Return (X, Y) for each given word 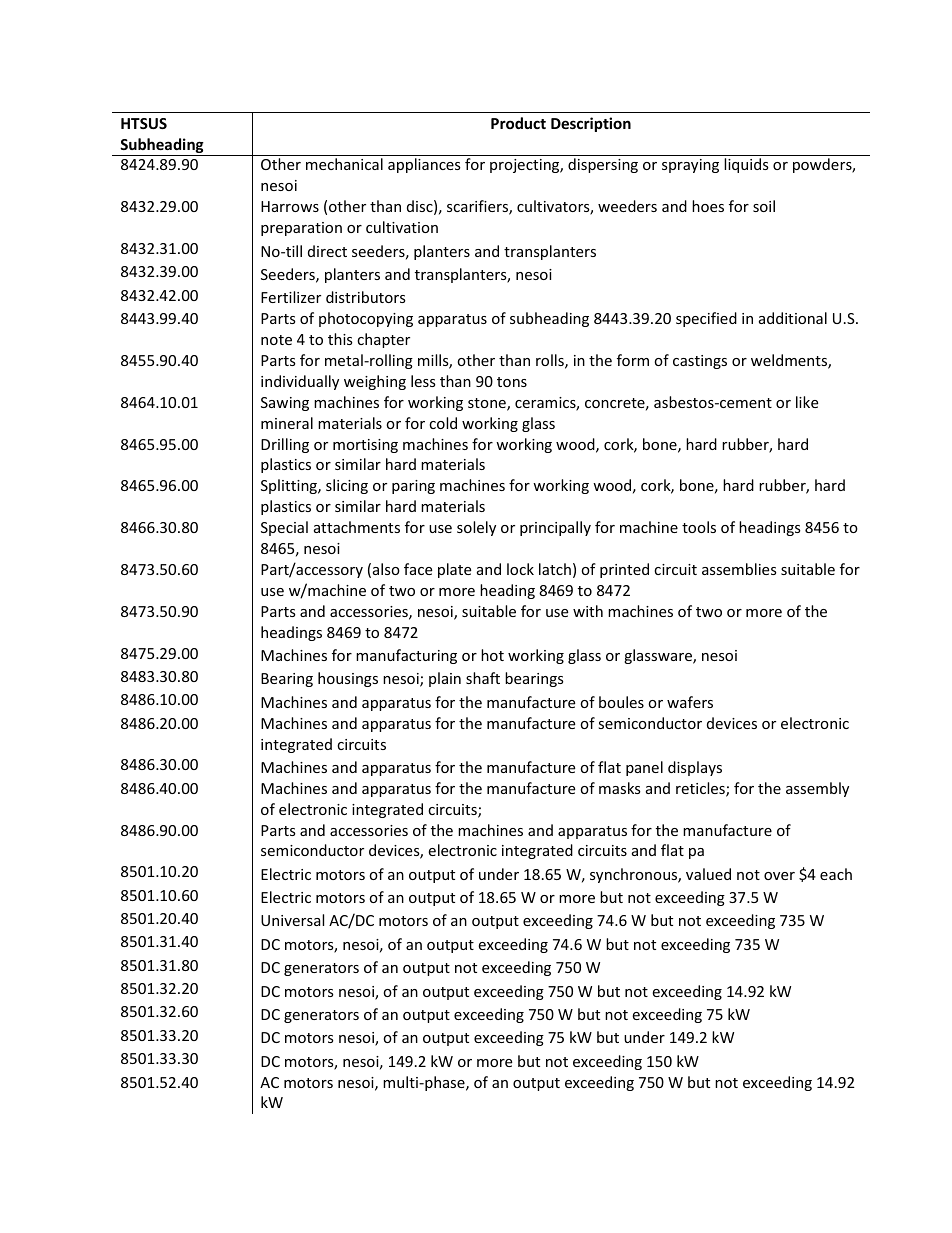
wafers (690, 702)
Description (591, 124)
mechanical (344, 164)
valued (708, 874)
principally (555, 528)
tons (512, 382)
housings (348, 679)
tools (699, 527)
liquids (746, 165)
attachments (357, 527)
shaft (483, 678)
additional (793, 318)
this (340, 339)
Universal (292, 920)
